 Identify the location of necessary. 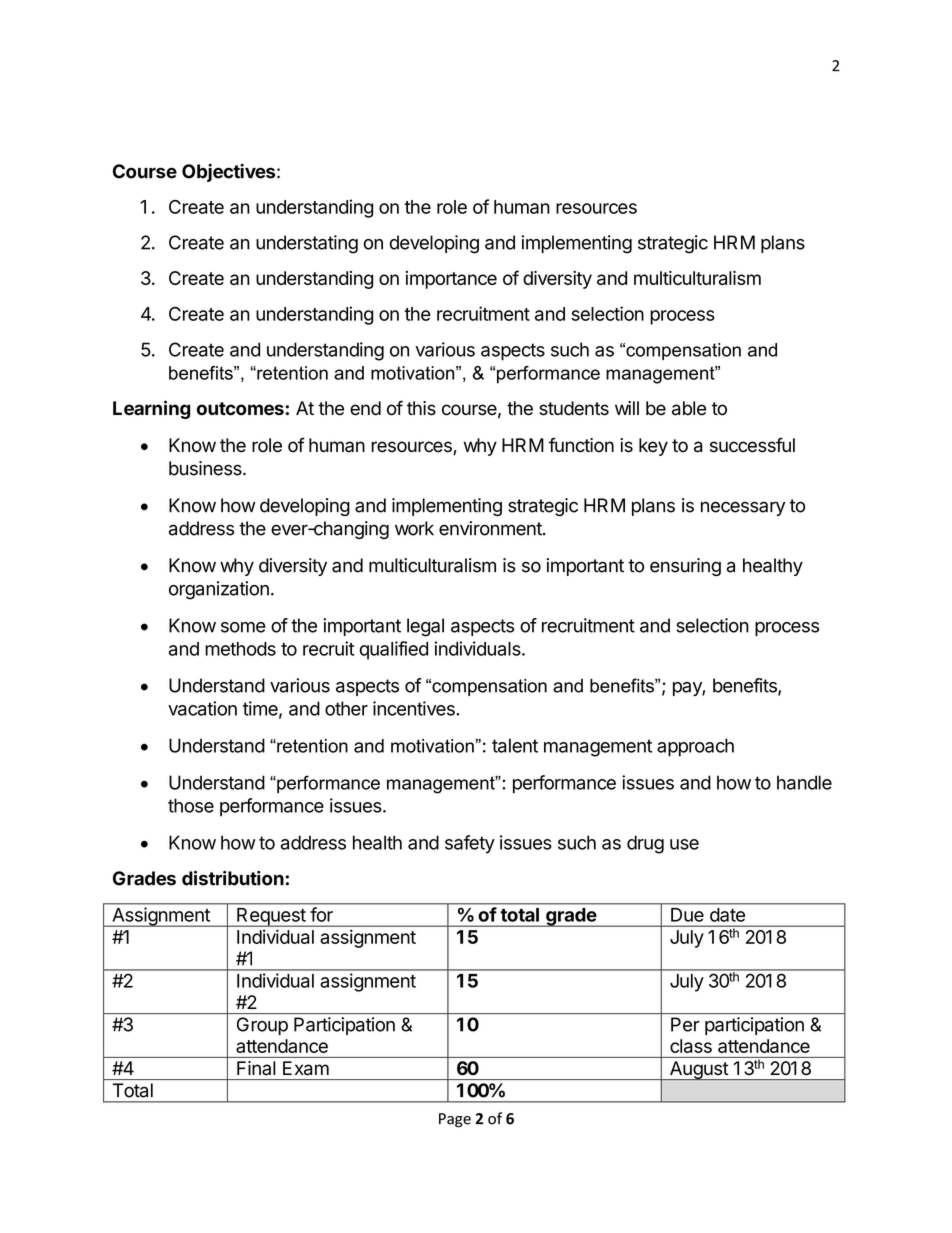
(743, 508).
